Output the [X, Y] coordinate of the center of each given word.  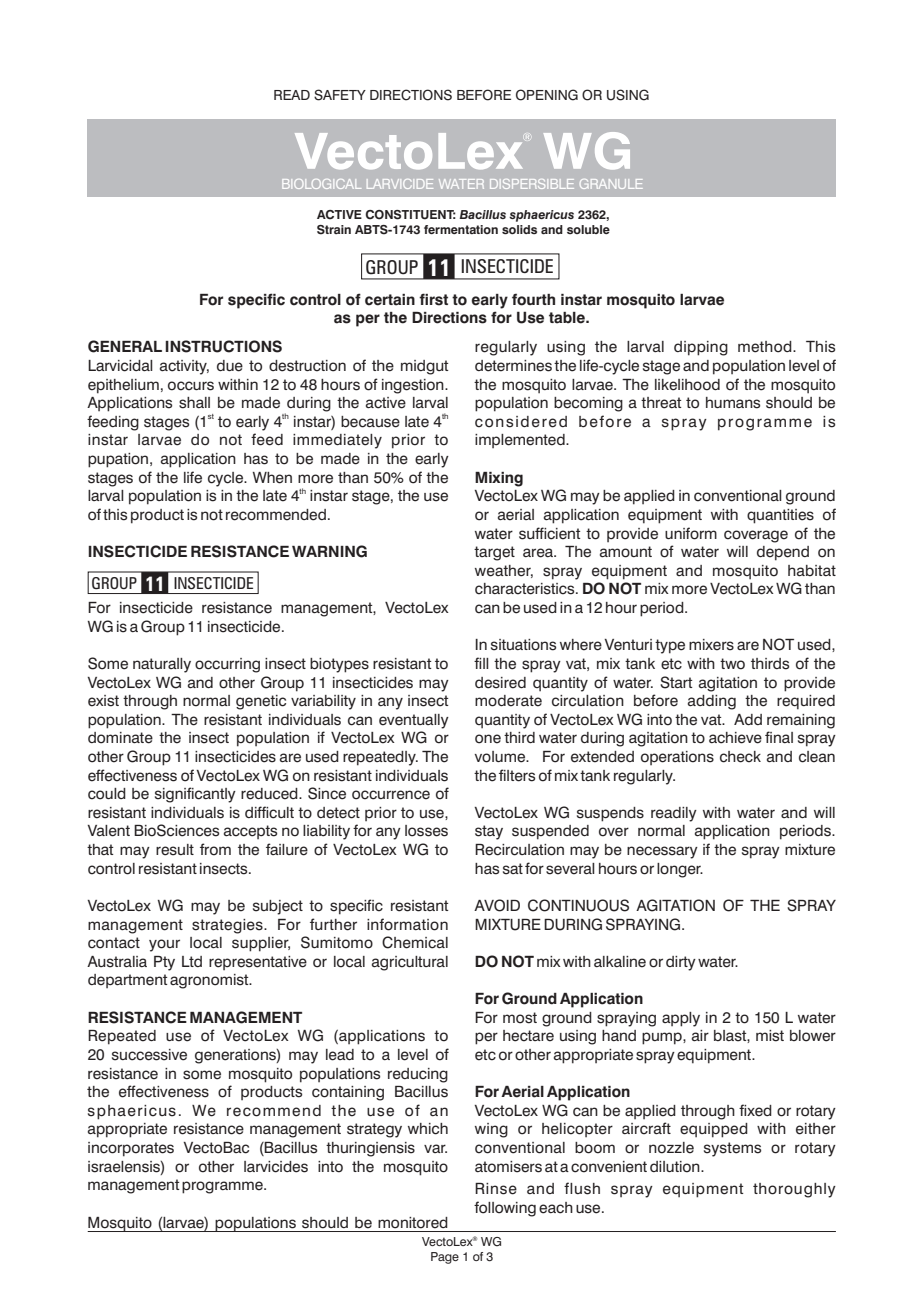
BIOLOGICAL [321, 184]
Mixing [499, 479]
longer [680, 870]
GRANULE [611, 184]
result [175, 850]
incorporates [131, 1149]
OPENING [547, 95]
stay [489, 832]
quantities [780, 516]
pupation [119, 460]
